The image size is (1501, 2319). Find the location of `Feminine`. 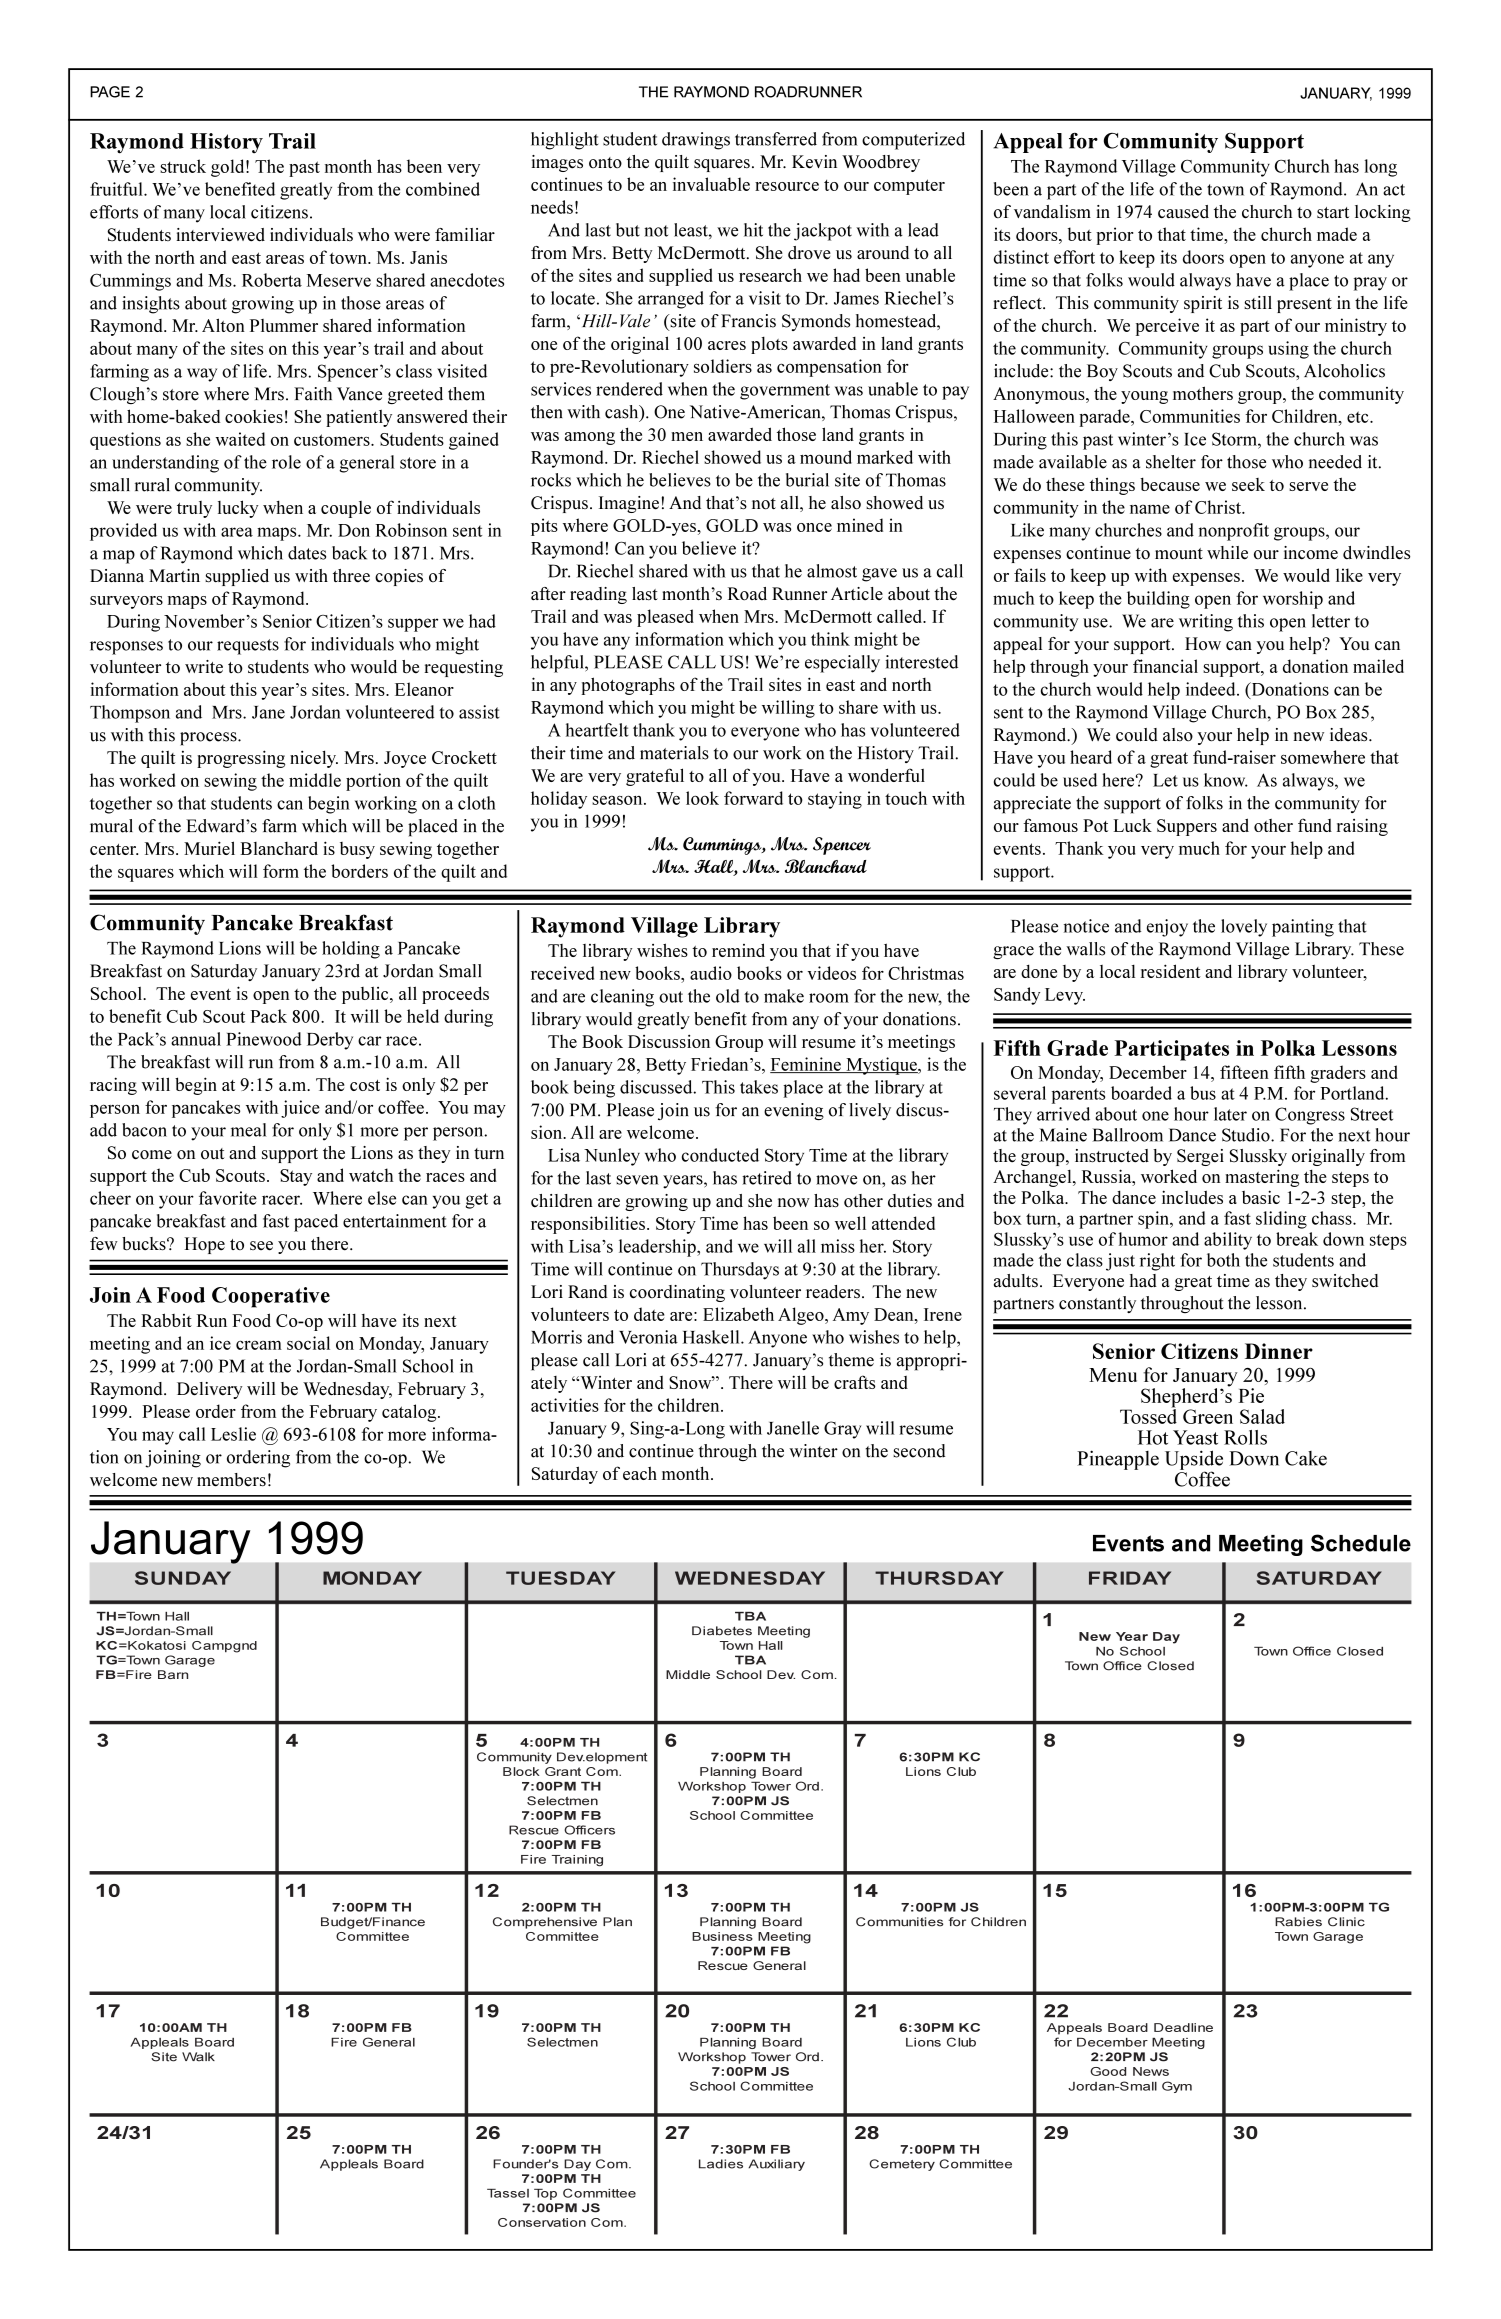

Feminine is located at coordinates (806, 1065).
